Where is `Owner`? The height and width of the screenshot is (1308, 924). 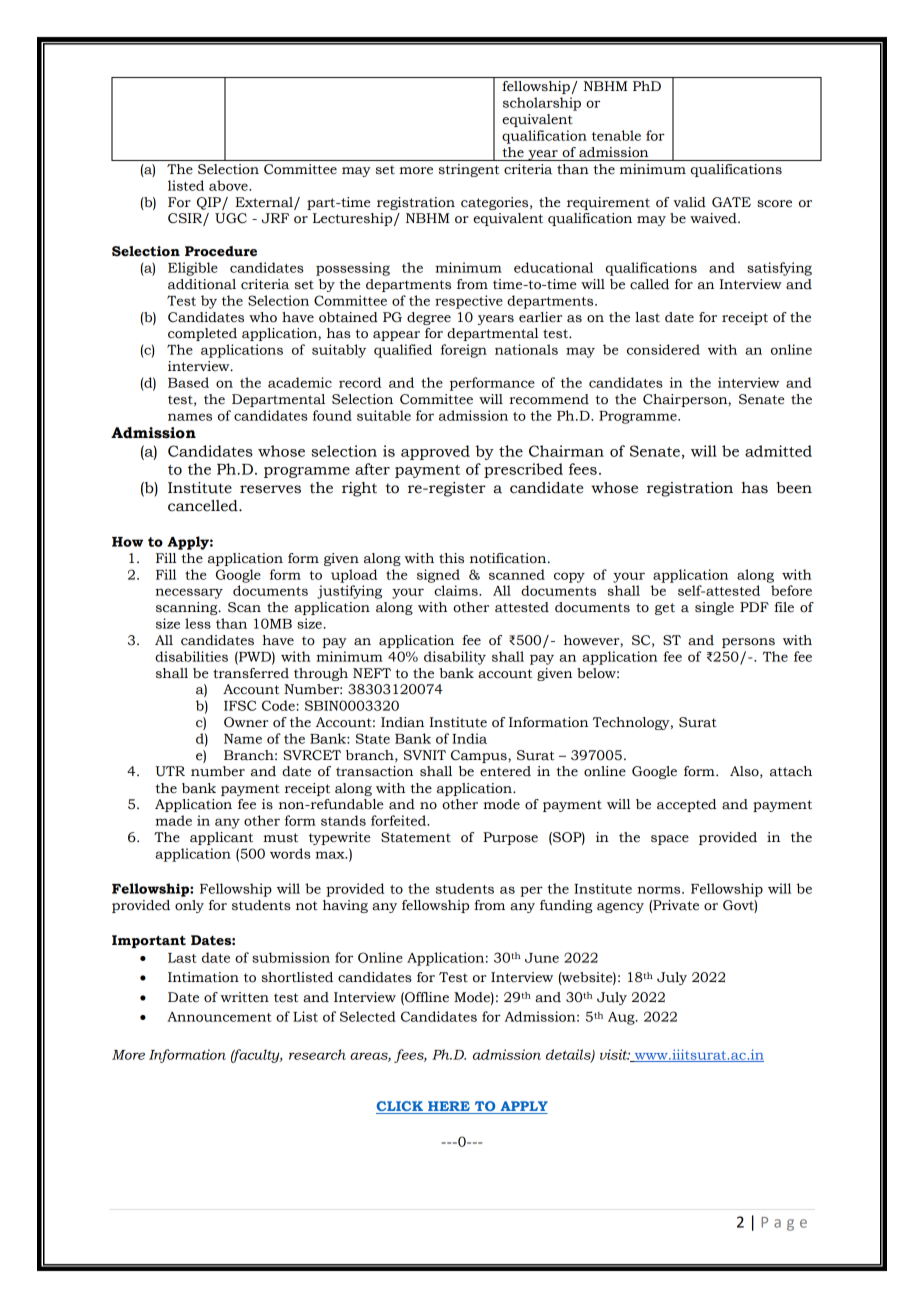
Owner is located at coordinates (246, 722).
